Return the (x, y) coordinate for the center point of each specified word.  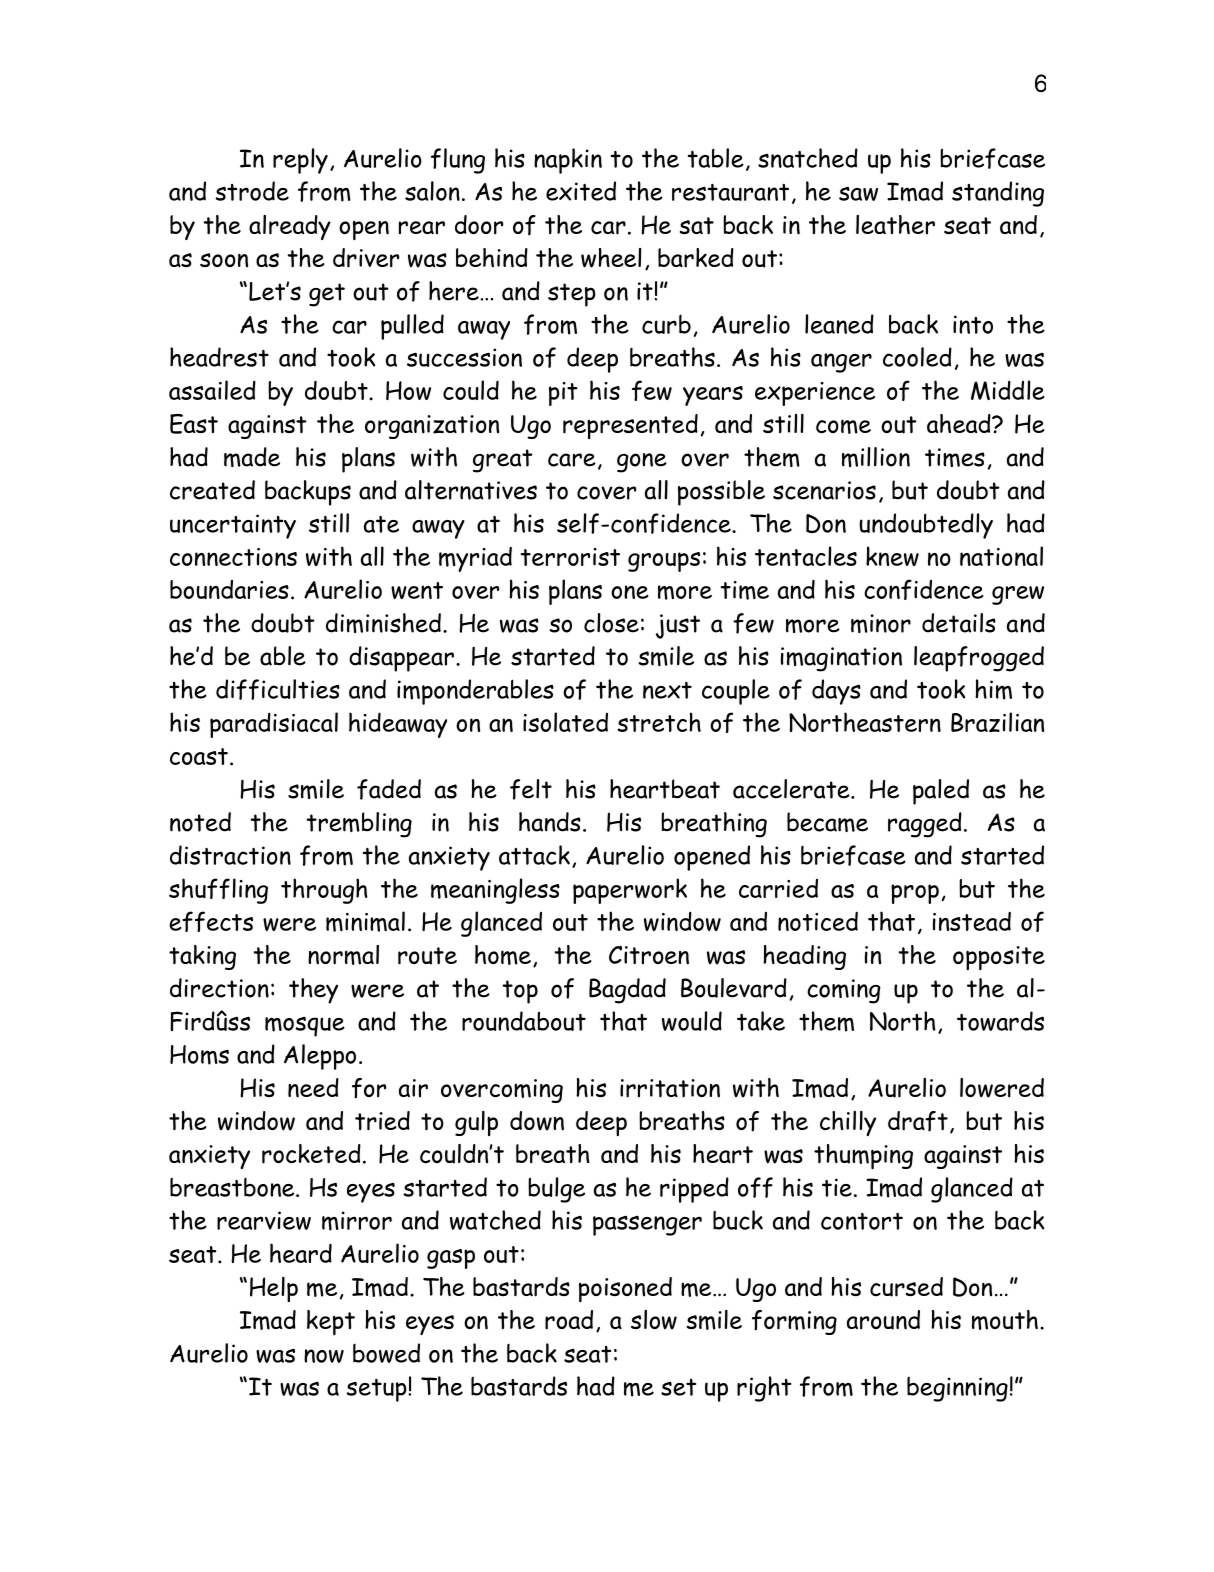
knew (892, 556)
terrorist (570, 557)
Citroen (649, 955)
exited (581, 191)
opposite (999, 958)
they (313, 991)
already (290, 227)
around (883, 1320)
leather (895, 224)
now (324, 1356)
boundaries (229, 589)
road (569, 1320)
